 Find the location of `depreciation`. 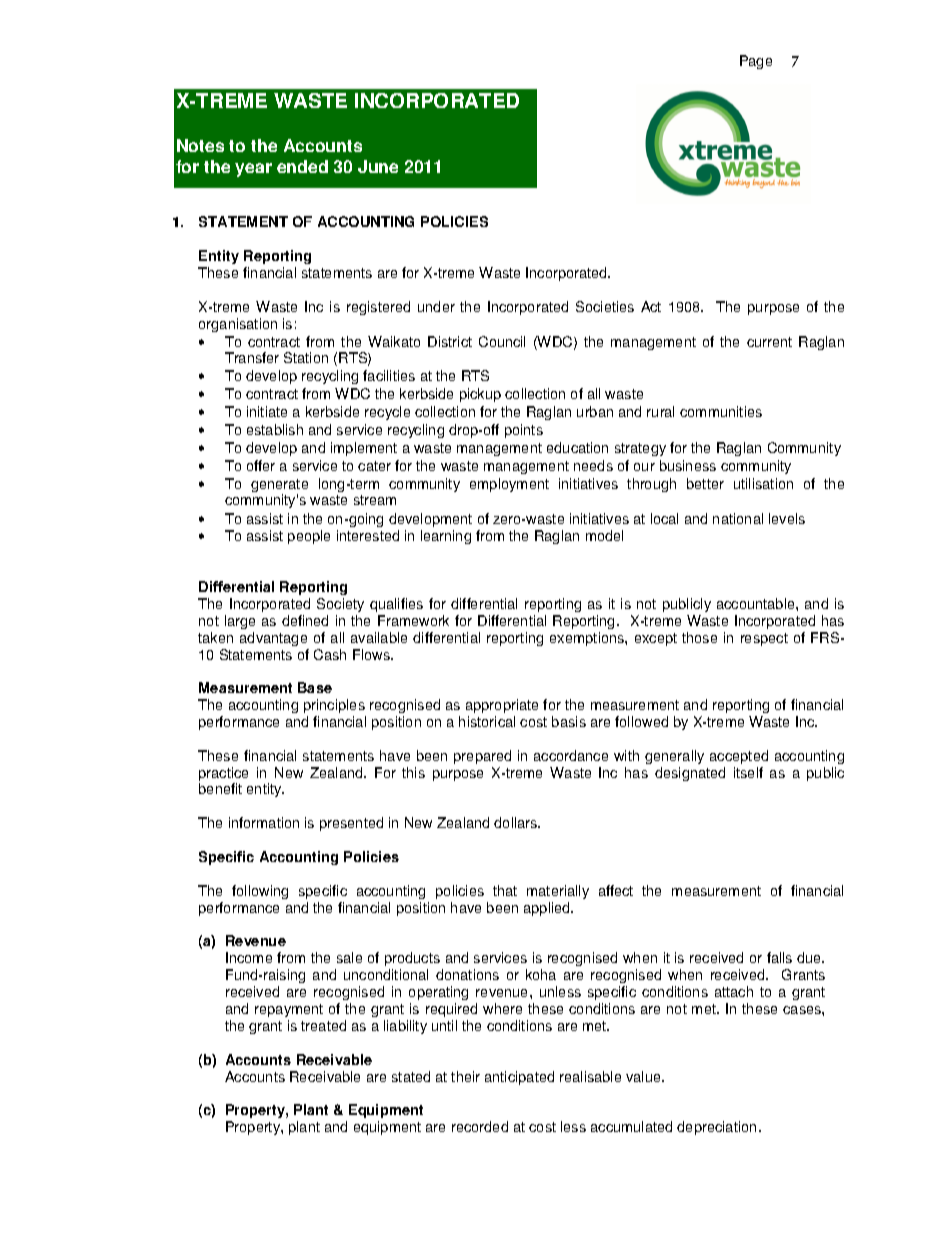

depreciation is located at coordinates (716, 1128).
